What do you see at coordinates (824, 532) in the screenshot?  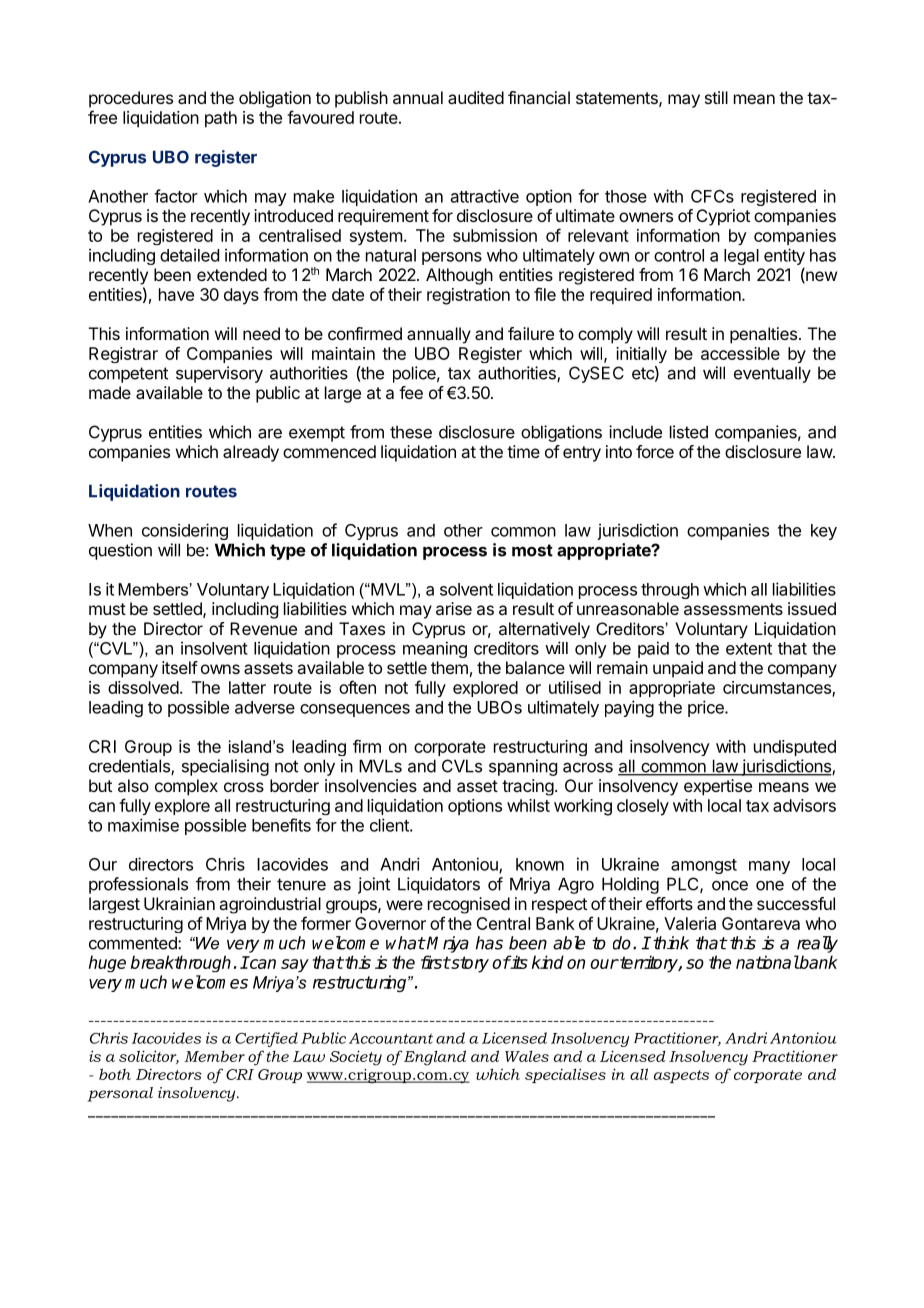 I see `key` at bounding box center [824, 532].
